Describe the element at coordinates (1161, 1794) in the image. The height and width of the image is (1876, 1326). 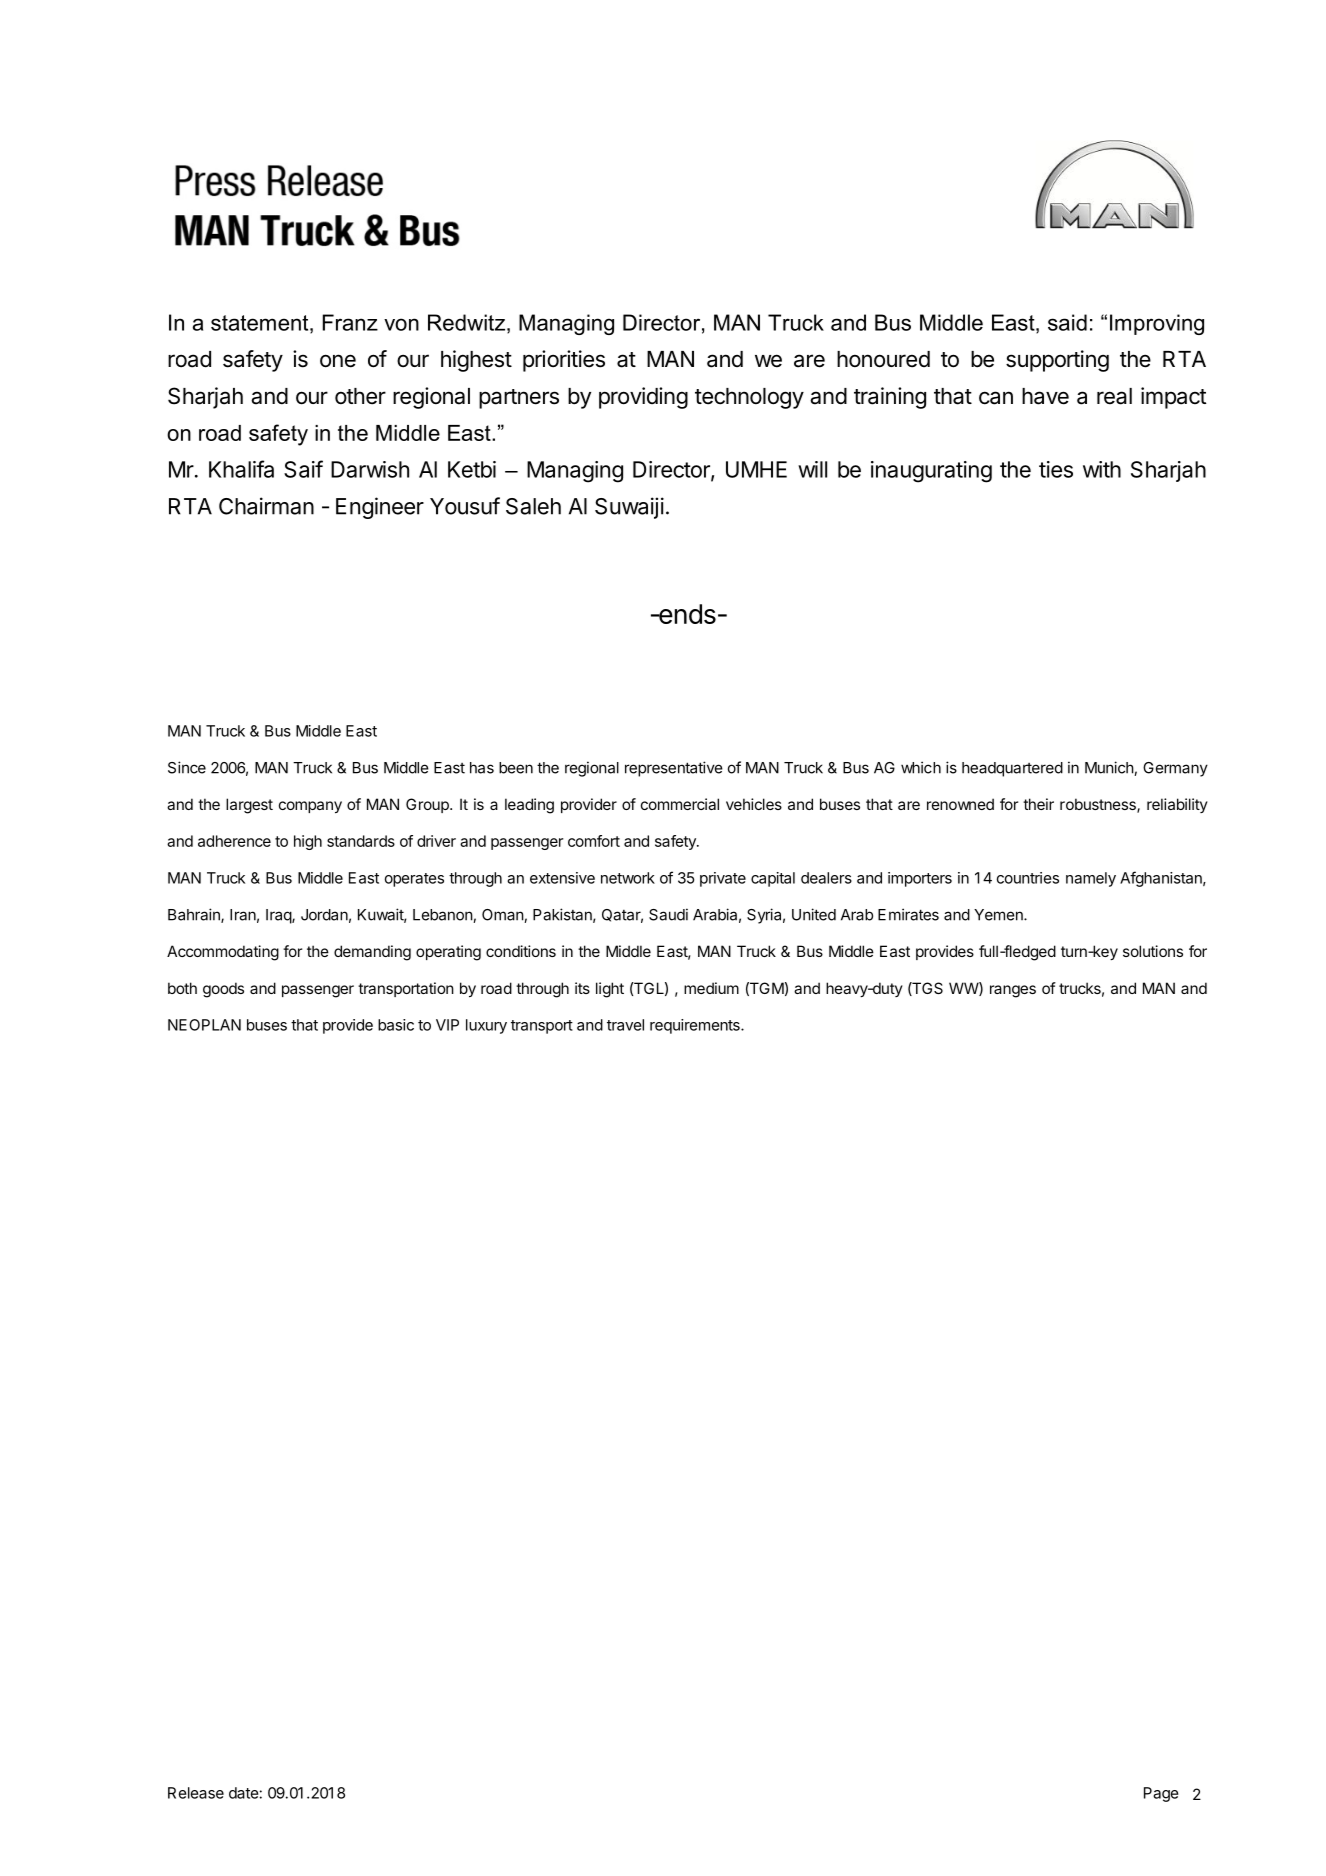
I see `Page` at that location.
